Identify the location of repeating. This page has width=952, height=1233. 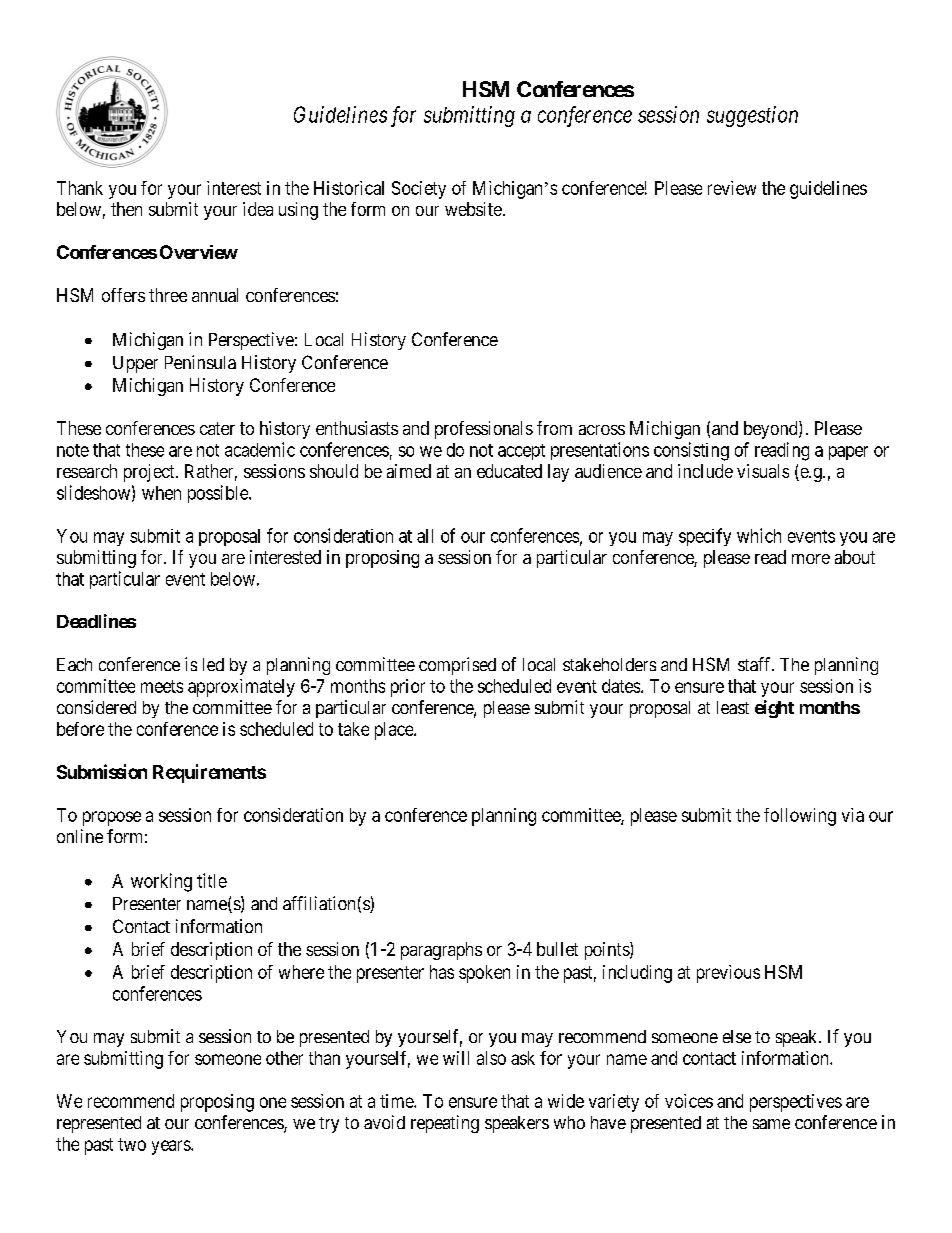
(445, 1124).
